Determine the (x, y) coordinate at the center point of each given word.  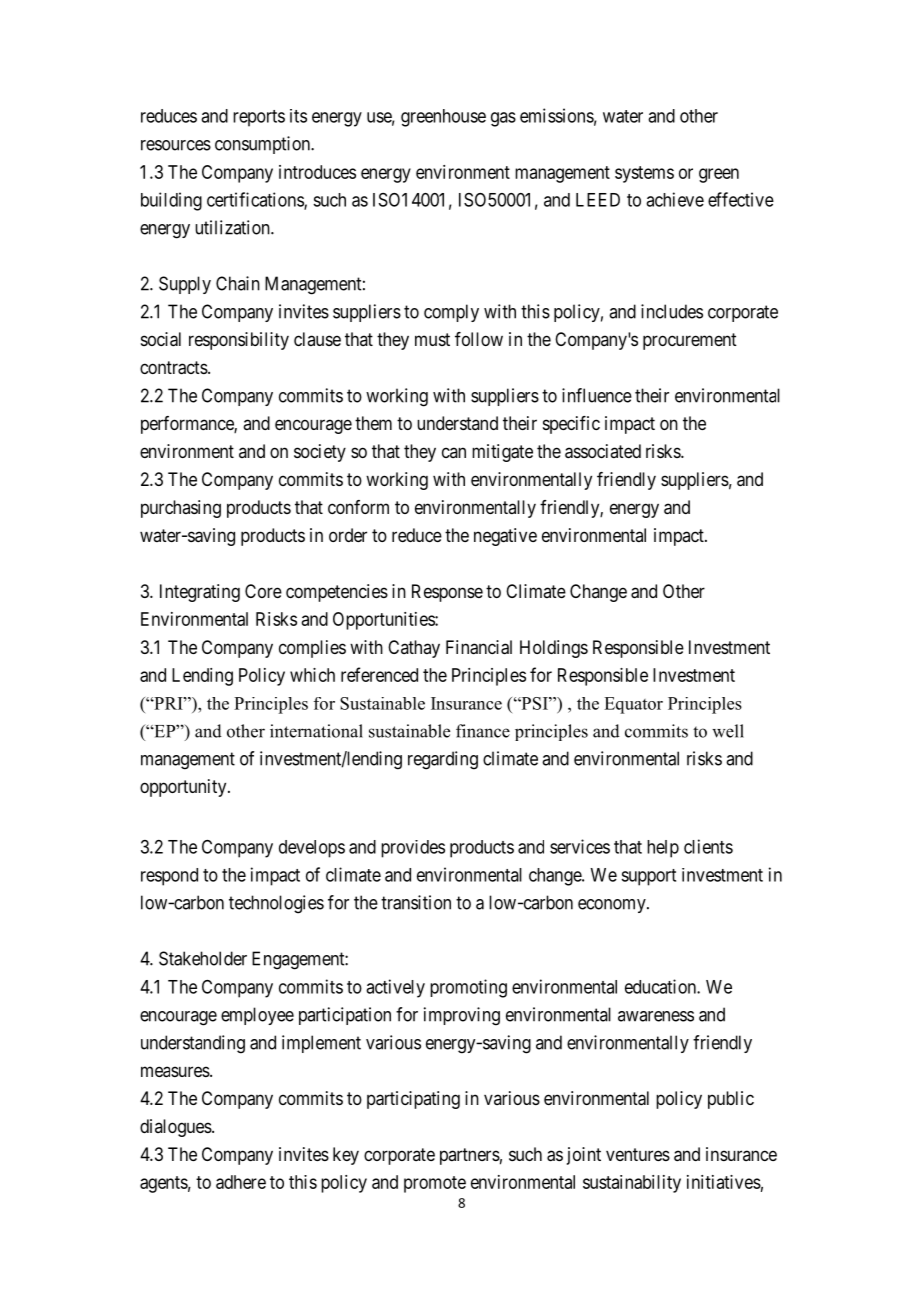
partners (470, 1156)
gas (503, 119)
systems (644, 174)
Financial (479, 647)
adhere (241, 1182)
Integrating (200, 593)
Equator (633, 705)
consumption (264, 145)
